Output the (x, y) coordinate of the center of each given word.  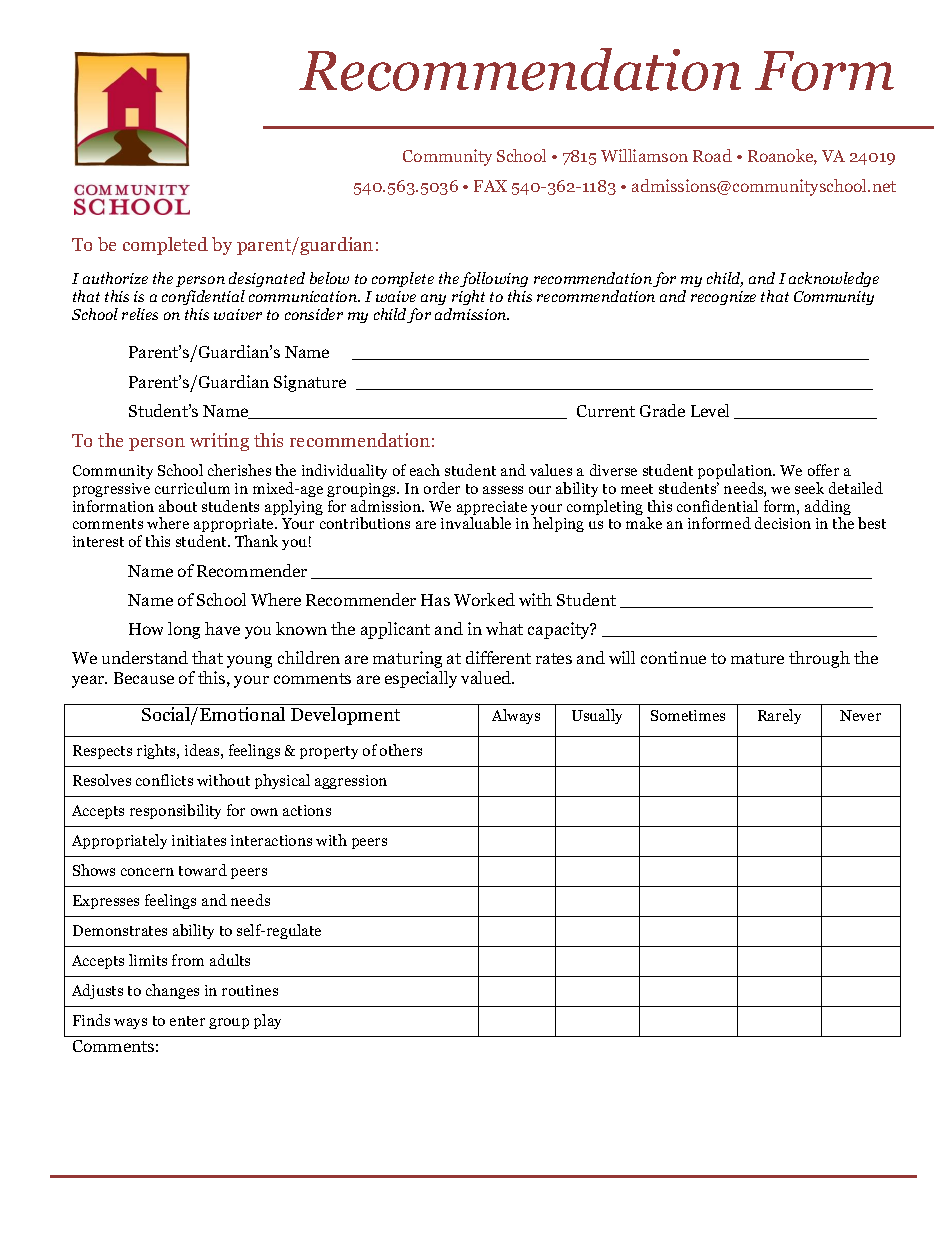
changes (172, 991)
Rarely (779, 716)
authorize (115, 278)
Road (712, 155)
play (267, 1021)
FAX (490, 186)
